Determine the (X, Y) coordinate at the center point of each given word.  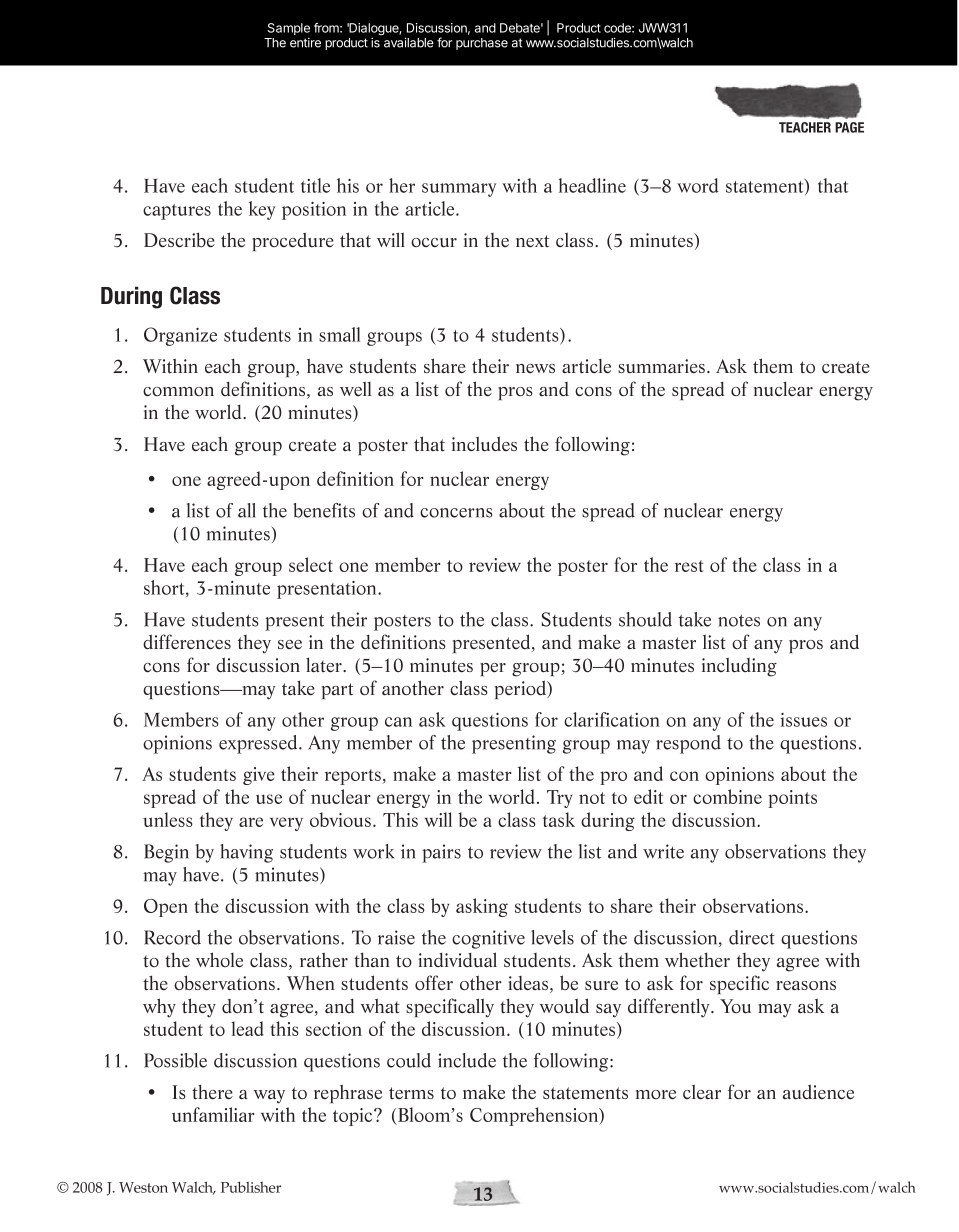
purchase (482, 44)
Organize (180, 336)
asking (482, 907)
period (521, 689)
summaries (661, 366)
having (247, 853)
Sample (289, 30)
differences (187, 642)
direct (752, 937)
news (535, 368)
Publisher (251, 1187)
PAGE (849, 127)
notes (739, 620)
